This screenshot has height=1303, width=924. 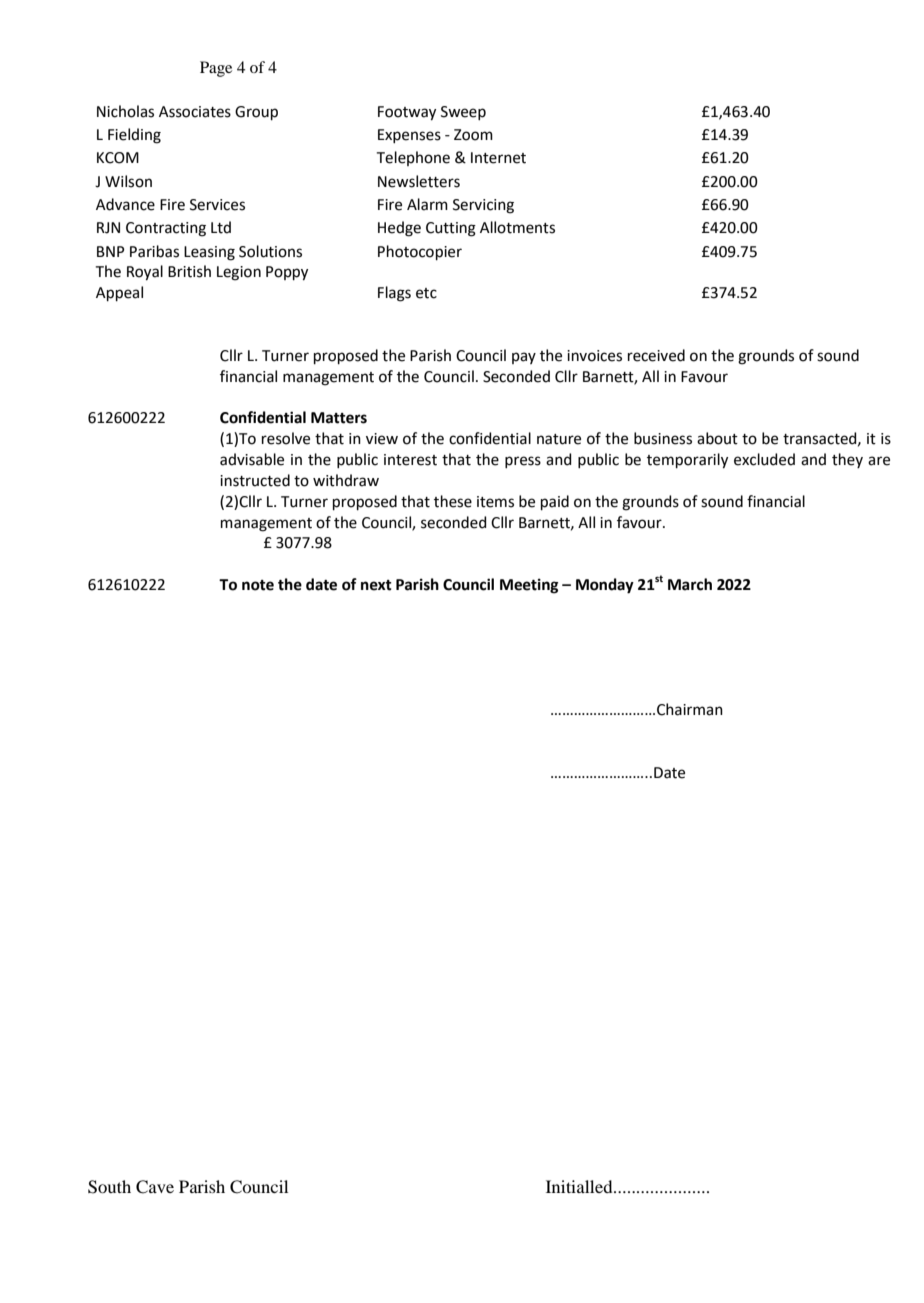 What do you see at coordinates (258, 585) in the screenshot?
I see `note` at bounding box center [258, 585].
